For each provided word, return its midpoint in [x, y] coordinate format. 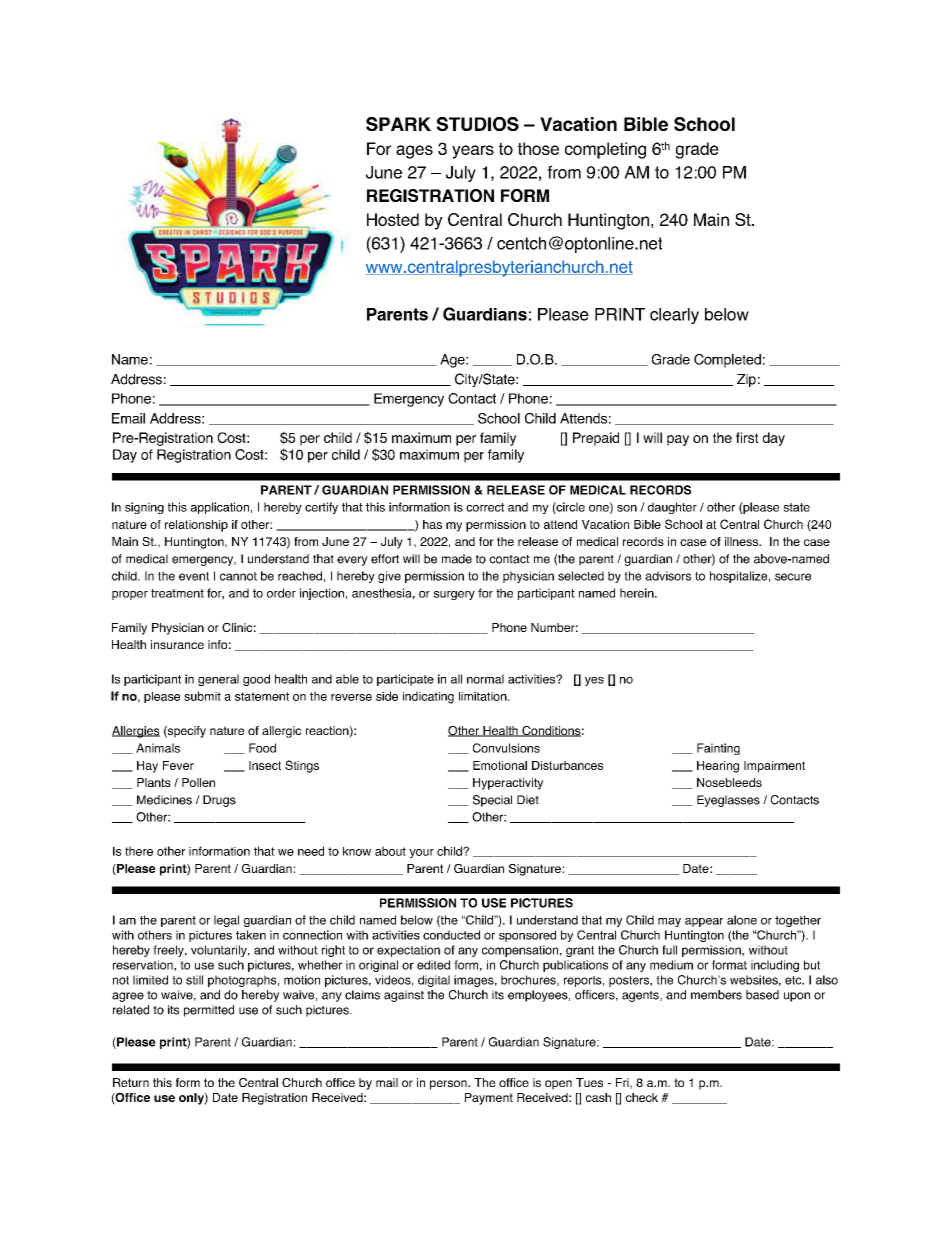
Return [131, 1082]
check [642, 1097]
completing [605, 150]
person [449, 1085]
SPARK [398, 124]
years [473, 152]
